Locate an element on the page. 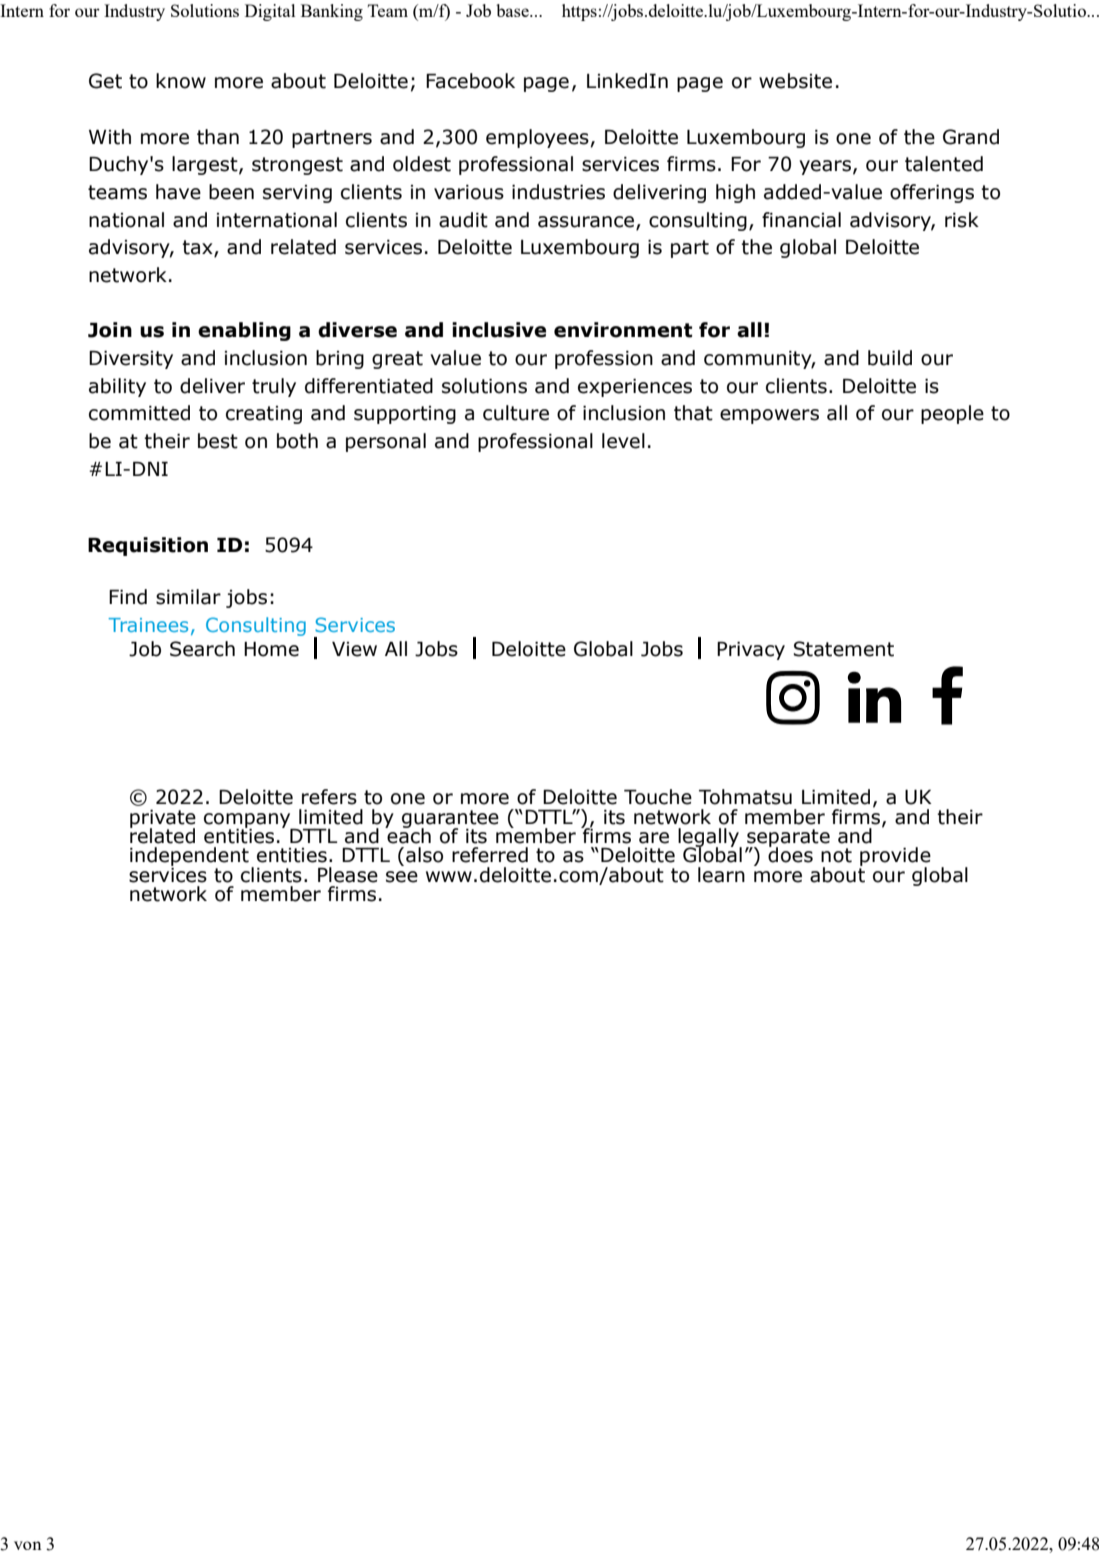 This document has height=1554, width=1099. see is located at coordinates (402, 877).
